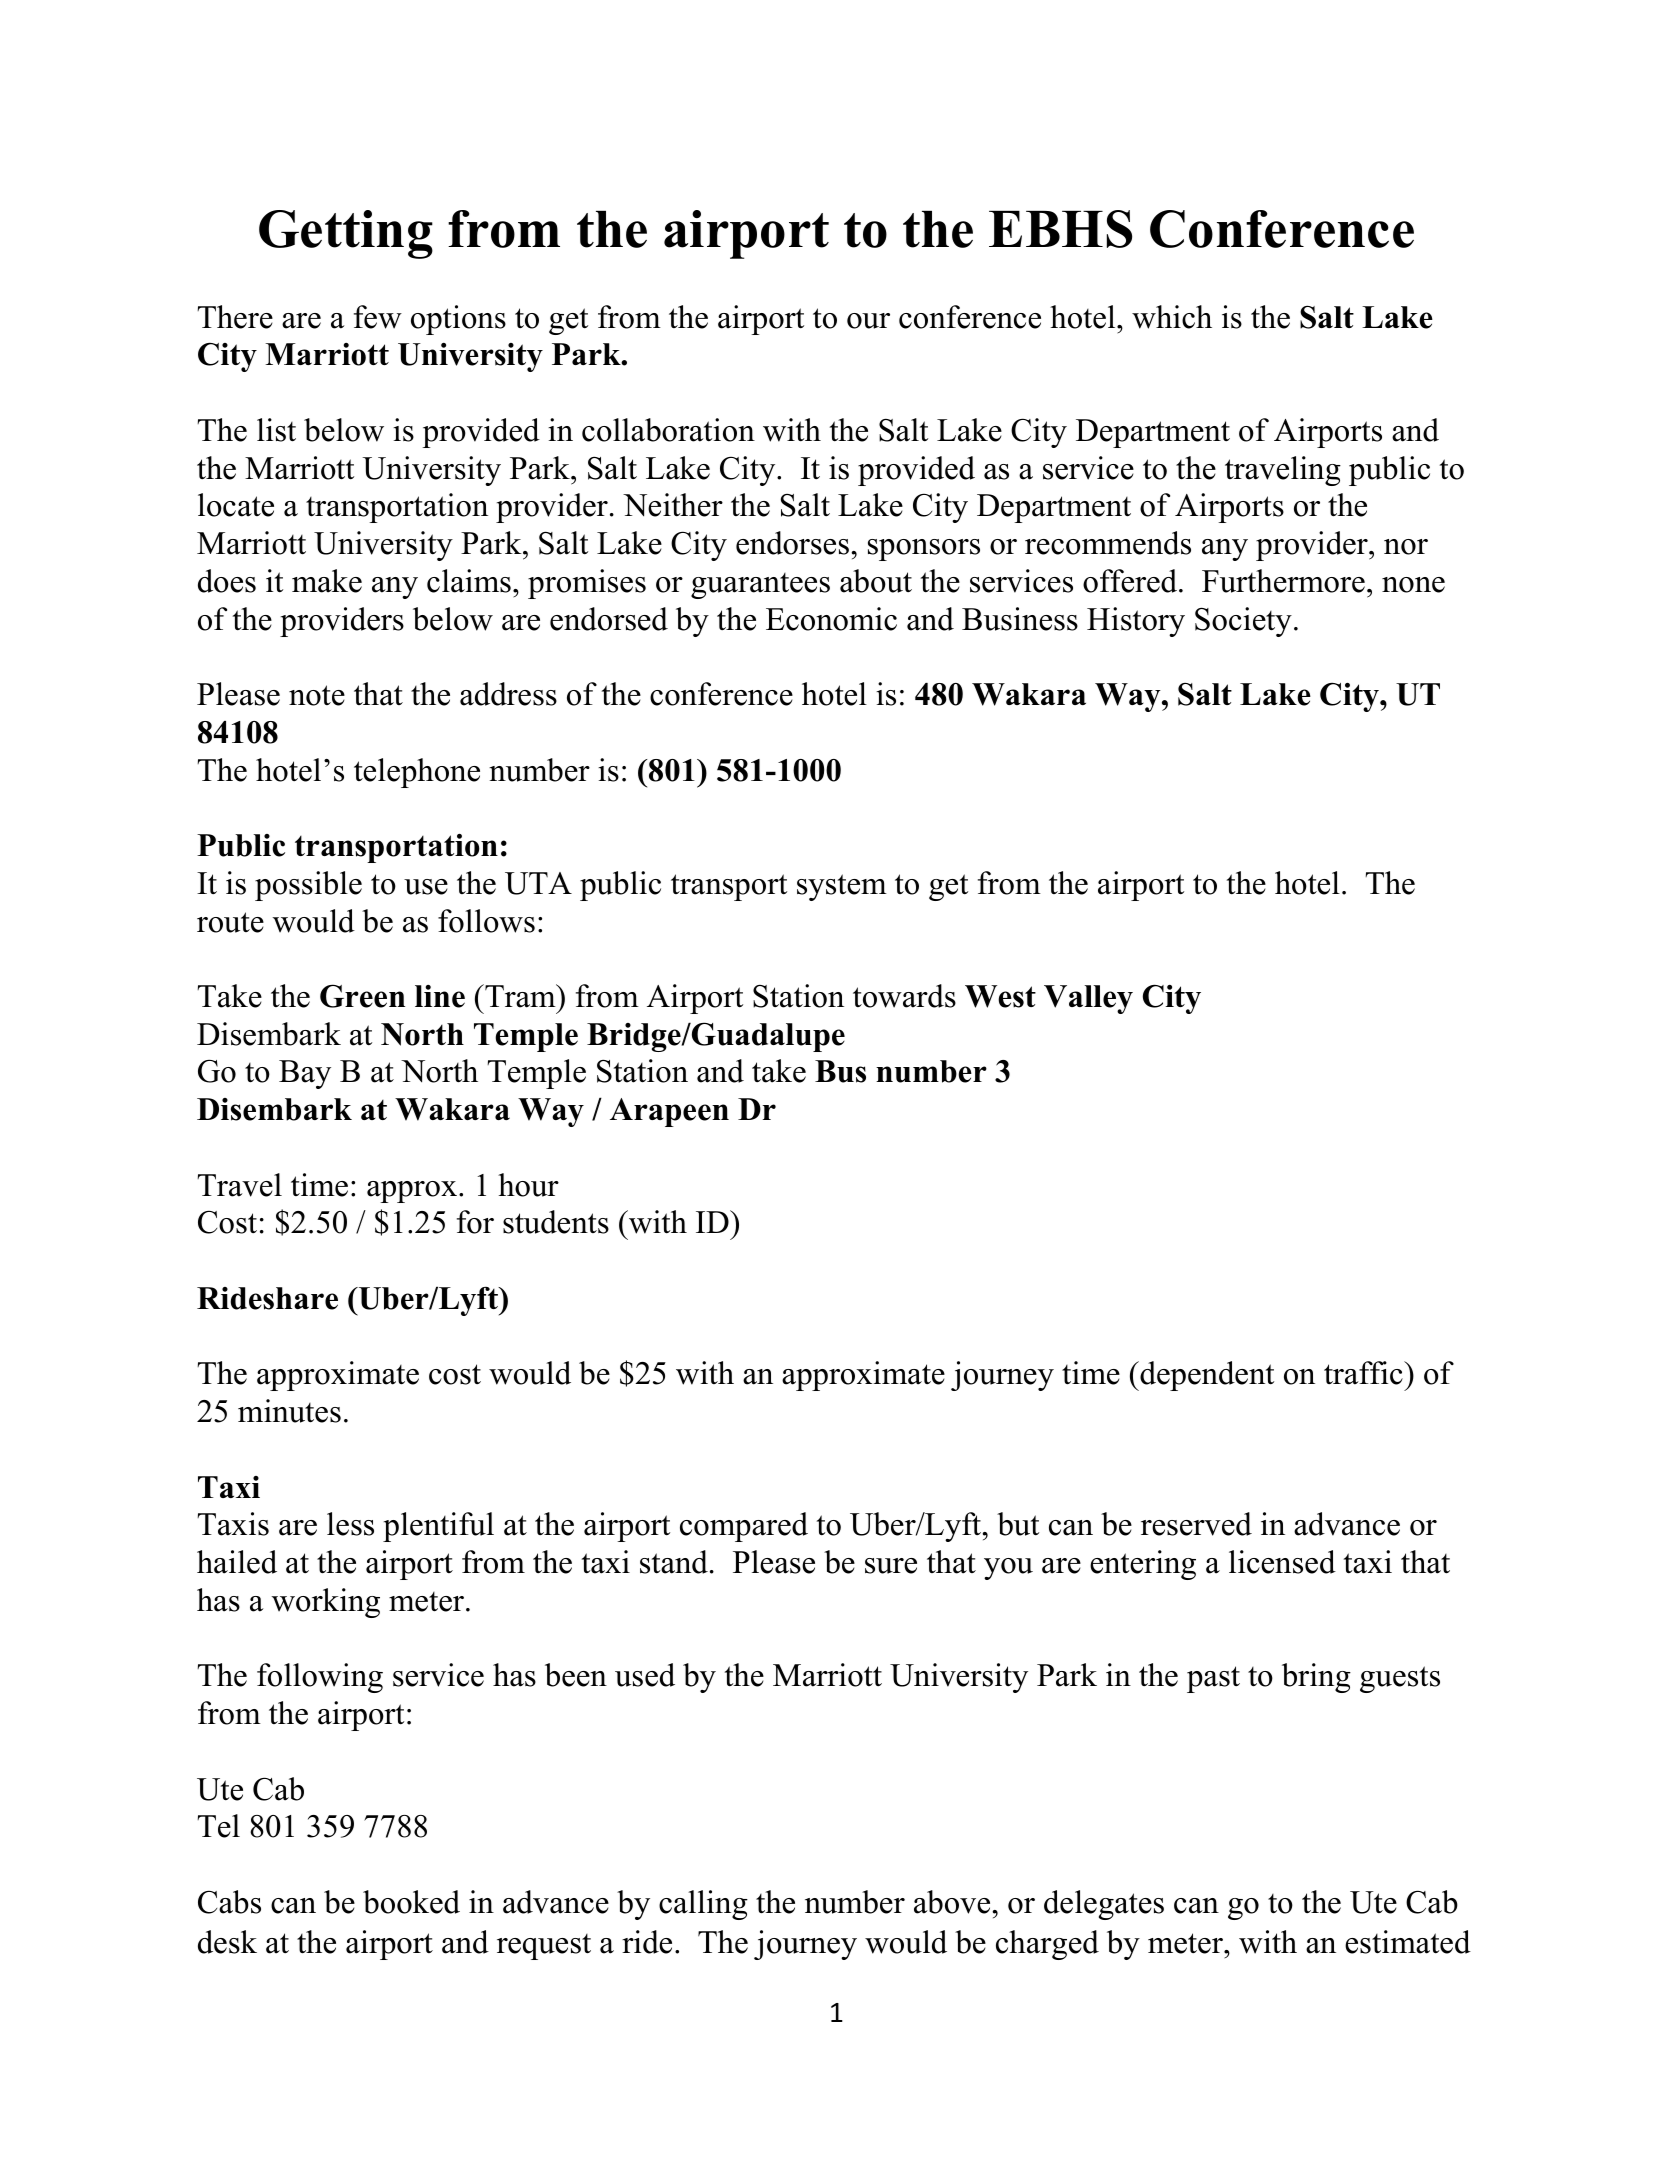 The height and width of the document is (2166, 1673). I want to click on collaboration, so click(668, 430).
